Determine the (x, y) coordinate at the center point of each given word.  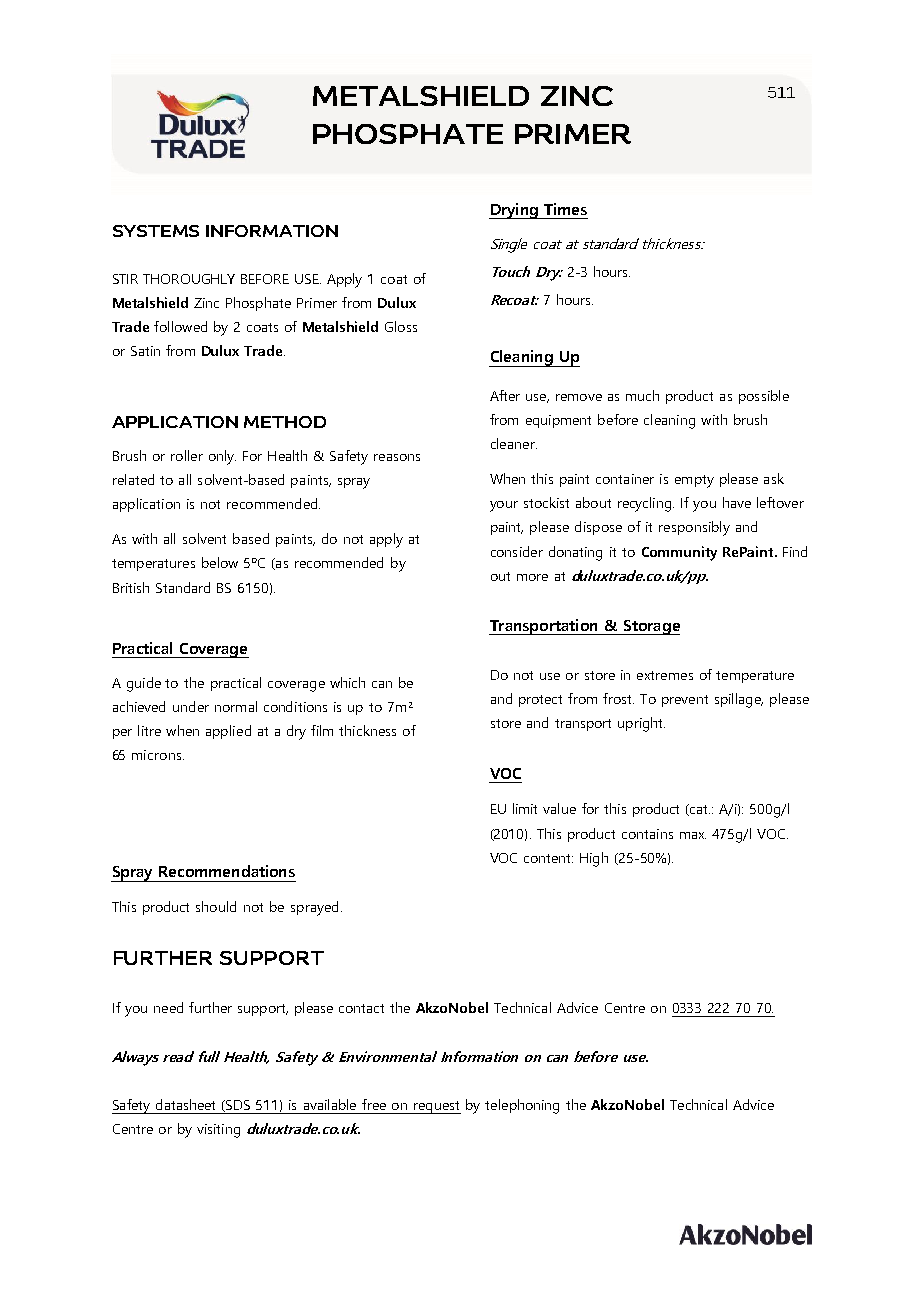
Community (679, 553)
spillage (739, 700)
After (505, 395)
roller (187, 455)
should (216, 906)
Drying (514, 211)
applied (228, 732)
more (532, 577)
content (548, 858)
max (693, 835)
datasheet (185, 1104)
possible (764, 397)
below (220, 562)
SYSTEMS (156, 231)
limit (525, 808)
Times (565, 209)
